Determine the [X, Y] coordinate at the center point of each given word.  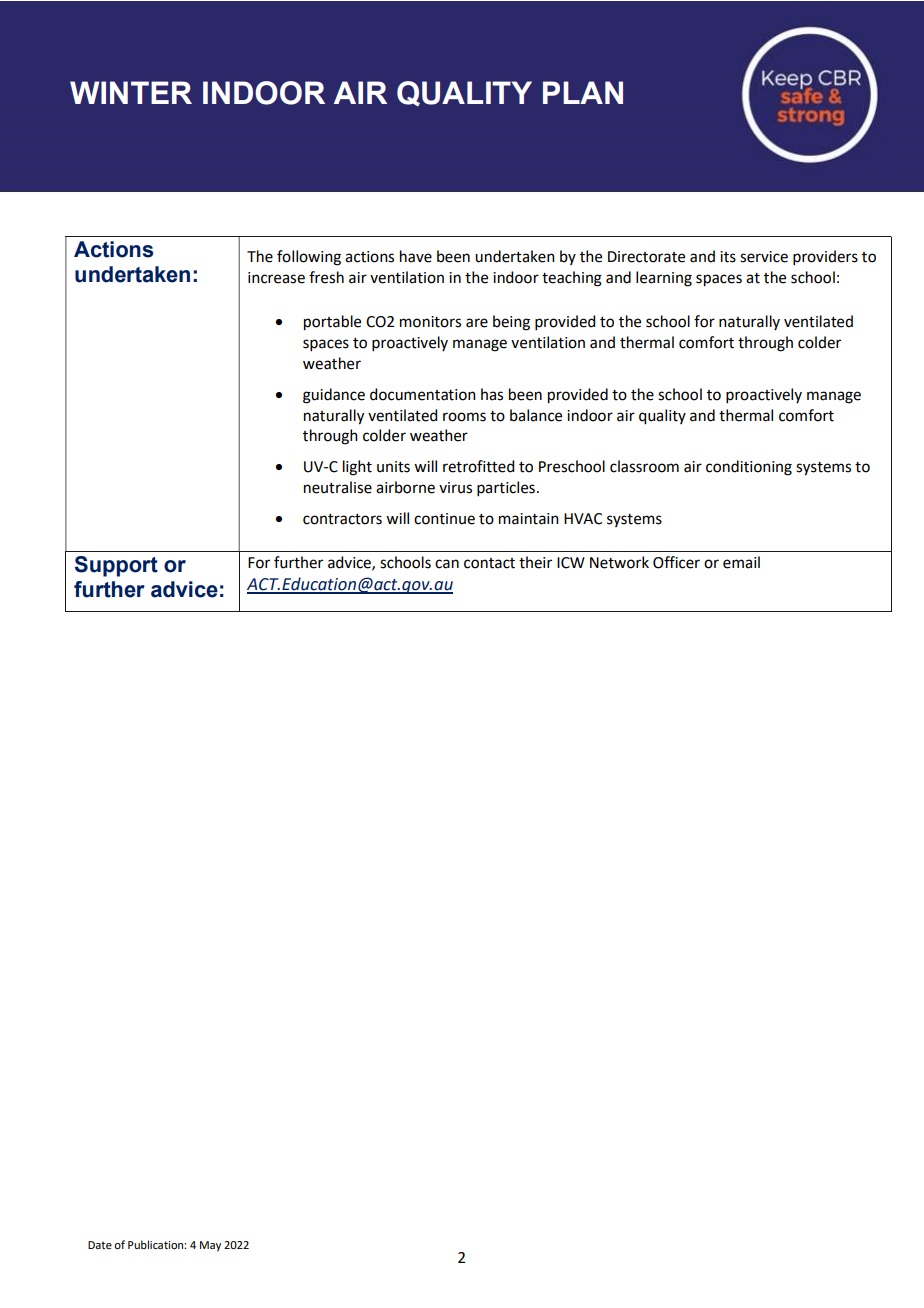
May [210, 1246]
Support [116, 566]
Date [100, 1245]
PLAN [583, 92]
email [741, 562]
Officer [676, 562]
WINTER [131, 92]
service [764, 257]
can [447, 564]
